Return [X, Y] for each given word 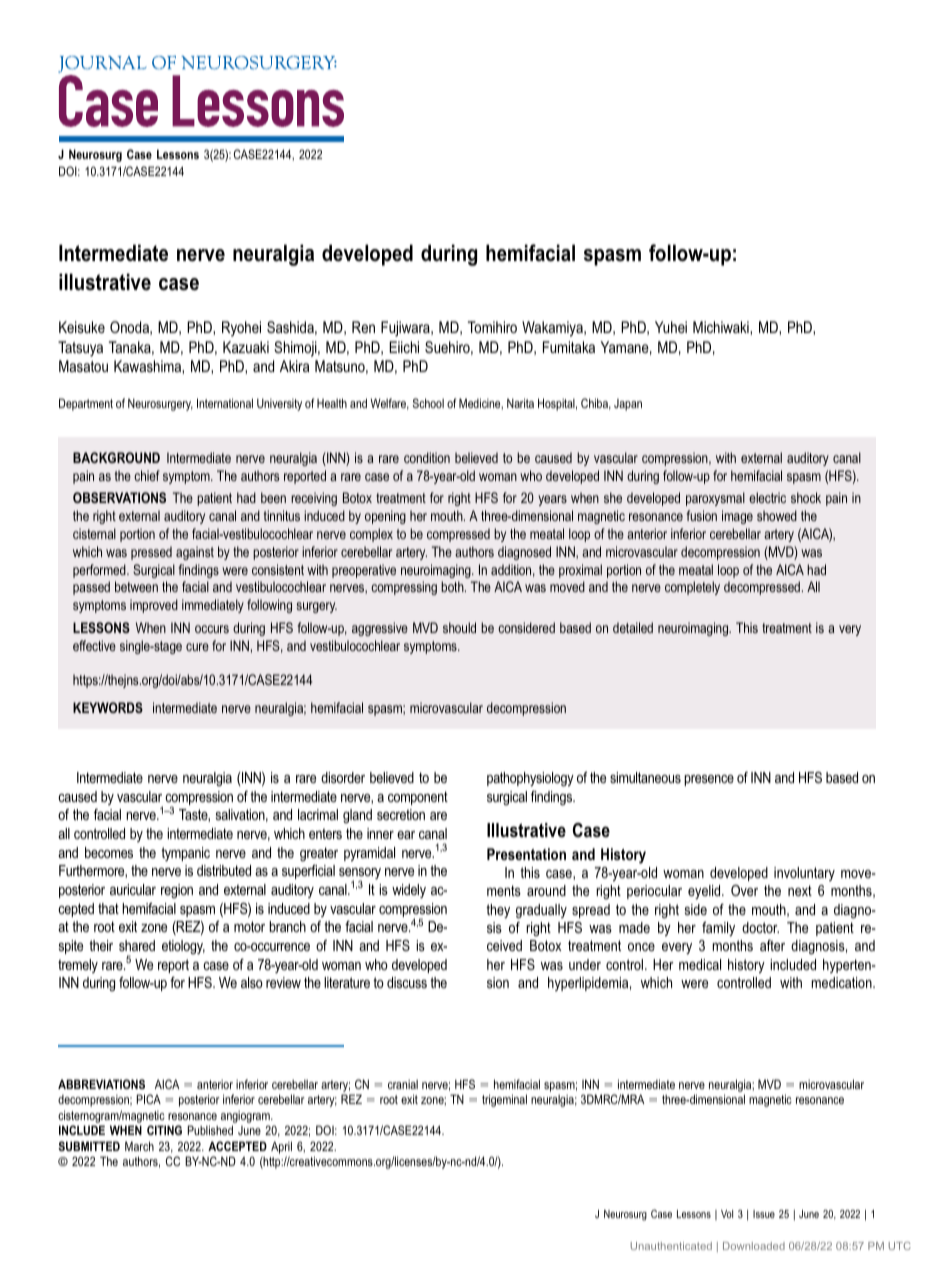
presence [709, 780]
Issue [764, 1214]
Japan [628, 405]
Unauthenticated [671, 1246]
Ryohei [241, 329]
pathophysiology [530, 779]
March [139, 1146]
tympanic [185, 854]
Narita [520, 403]
